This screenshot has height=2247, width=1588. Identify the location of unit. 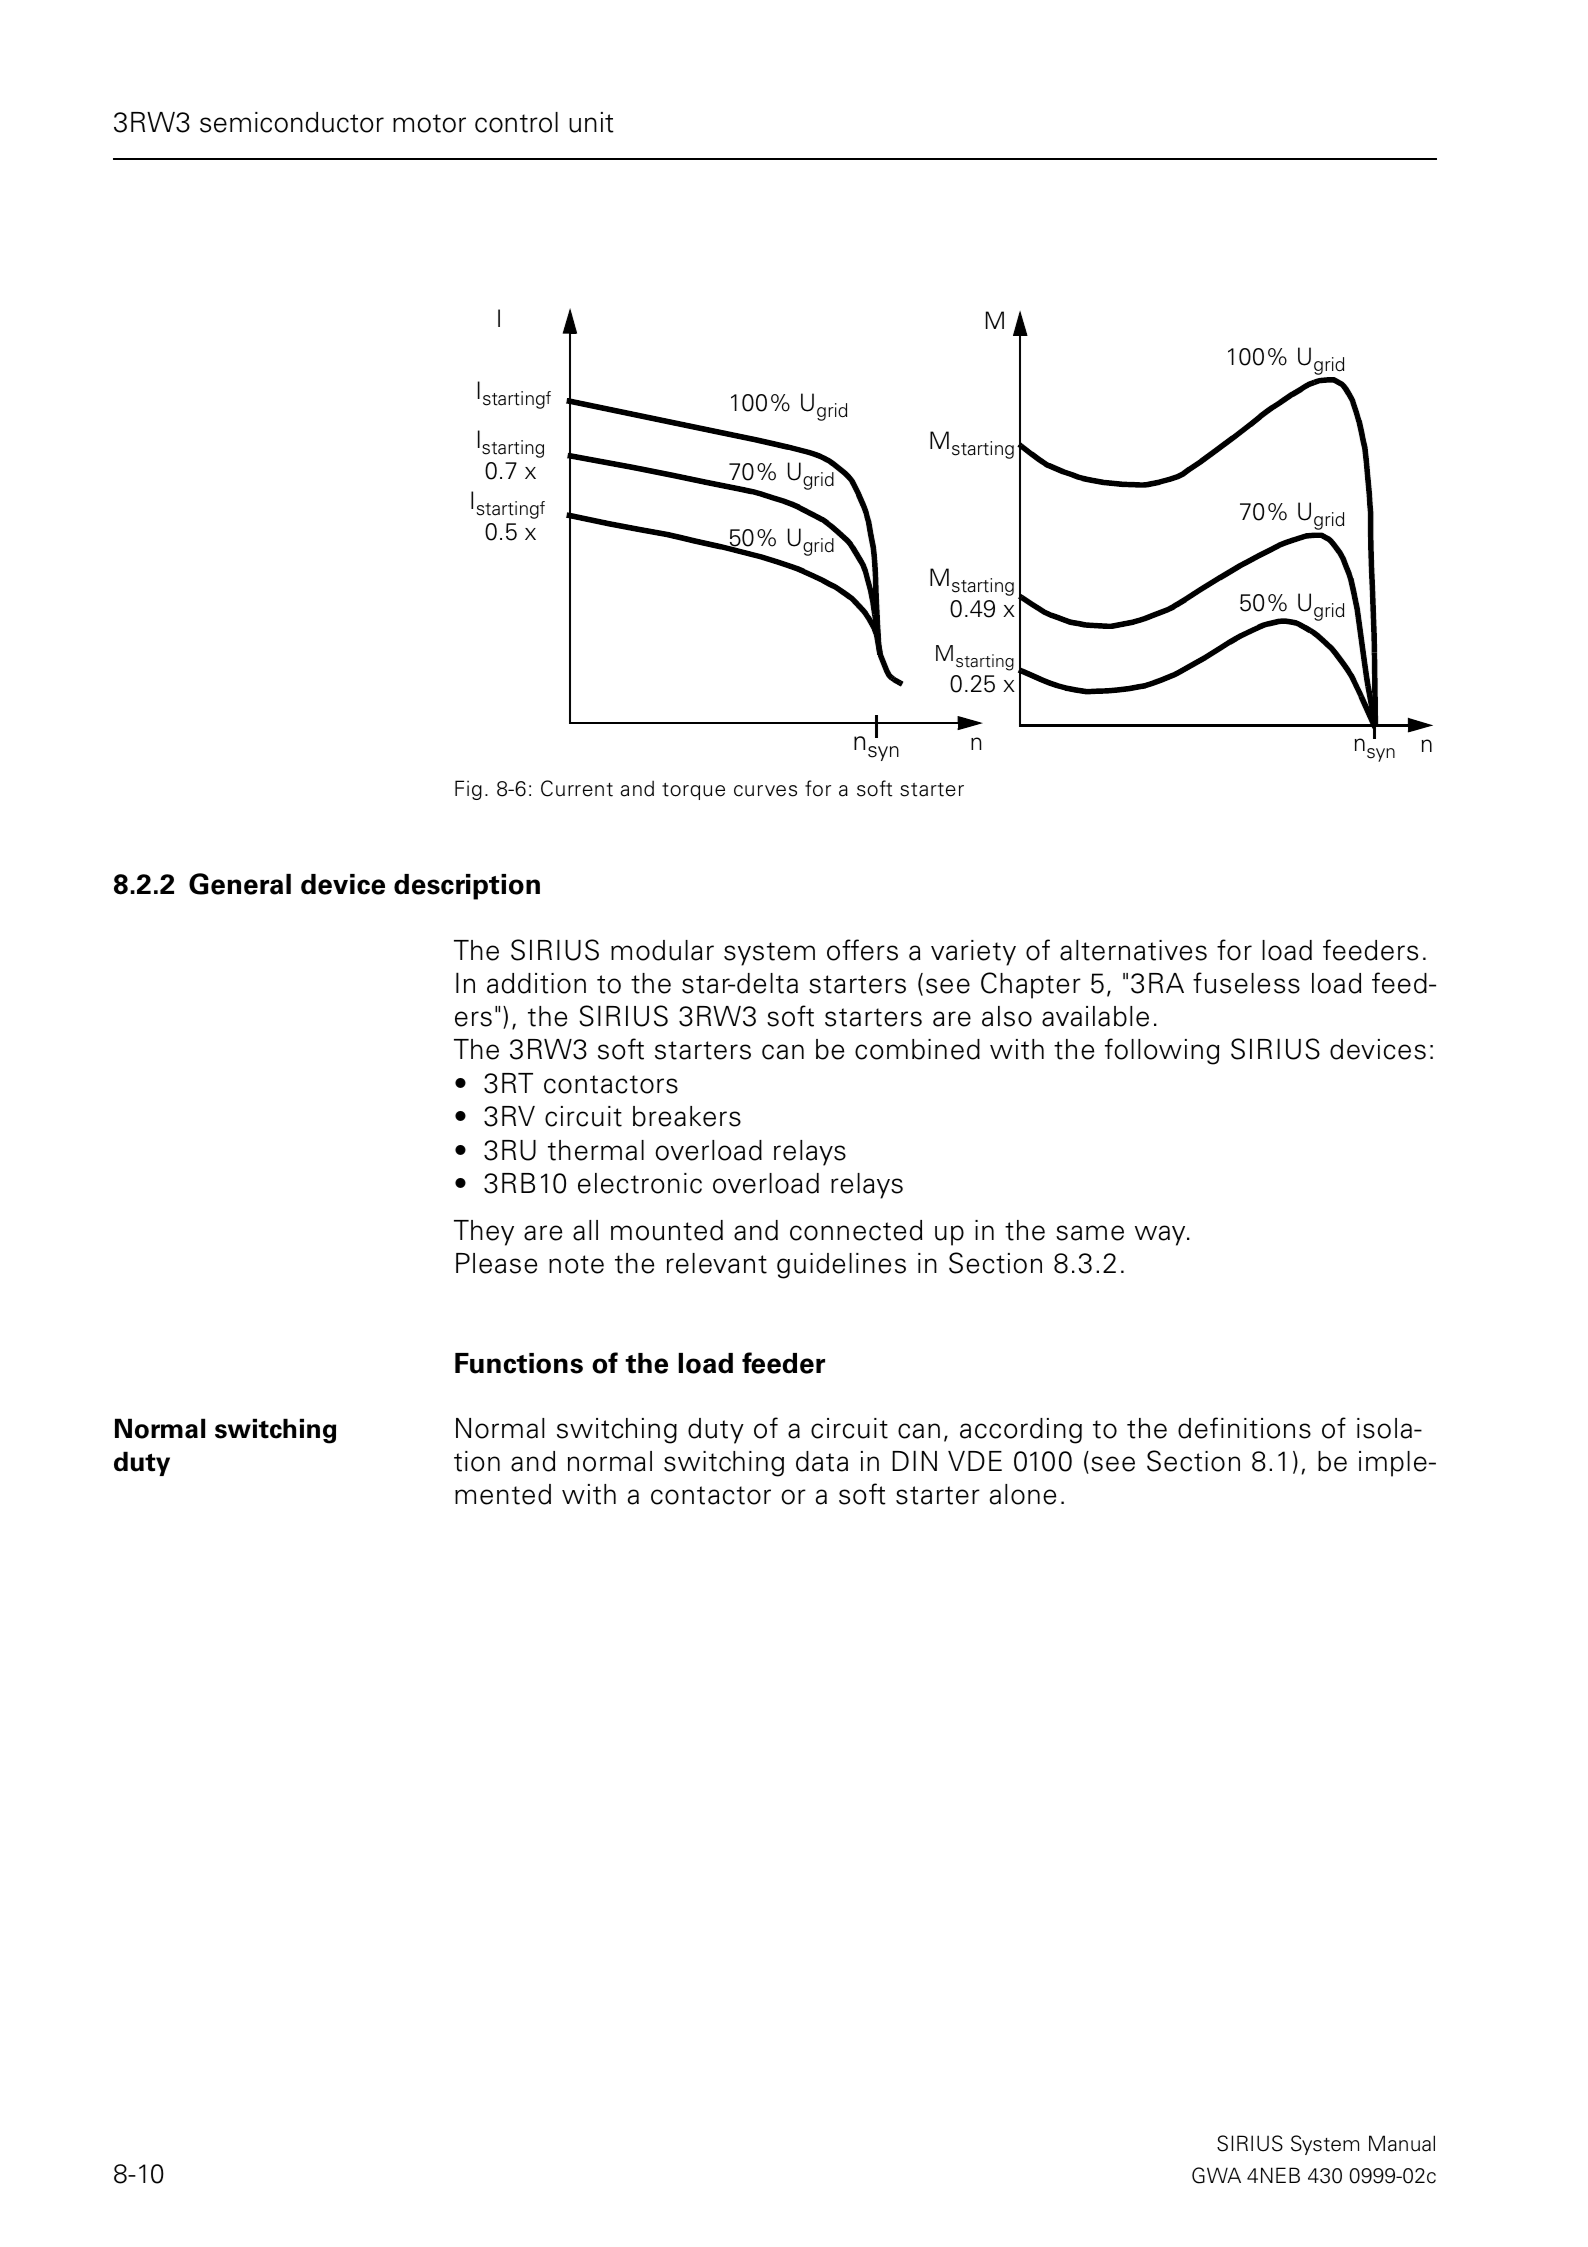
(591, 122).
